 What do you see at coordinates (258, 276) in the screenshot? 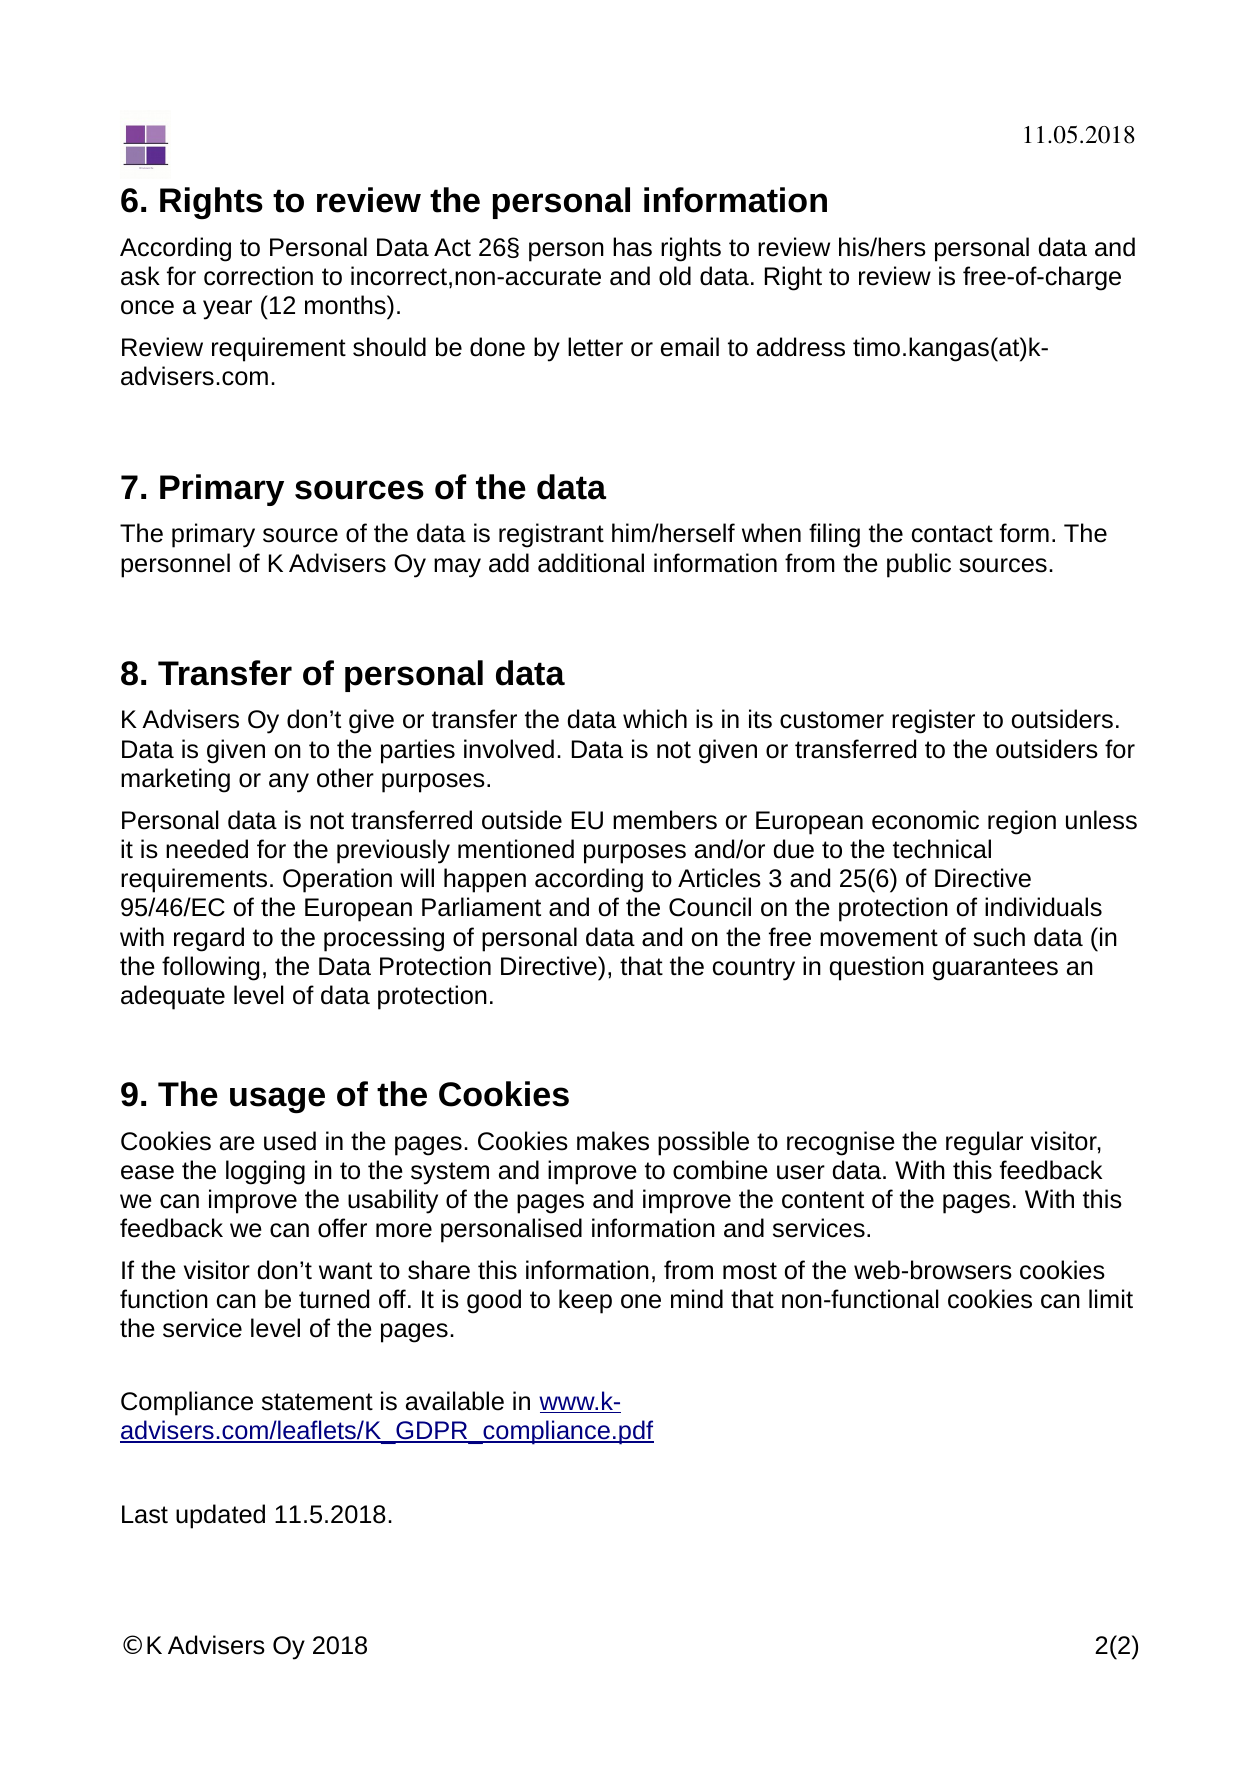
I see `correction` at bounding box center [258, 276].
